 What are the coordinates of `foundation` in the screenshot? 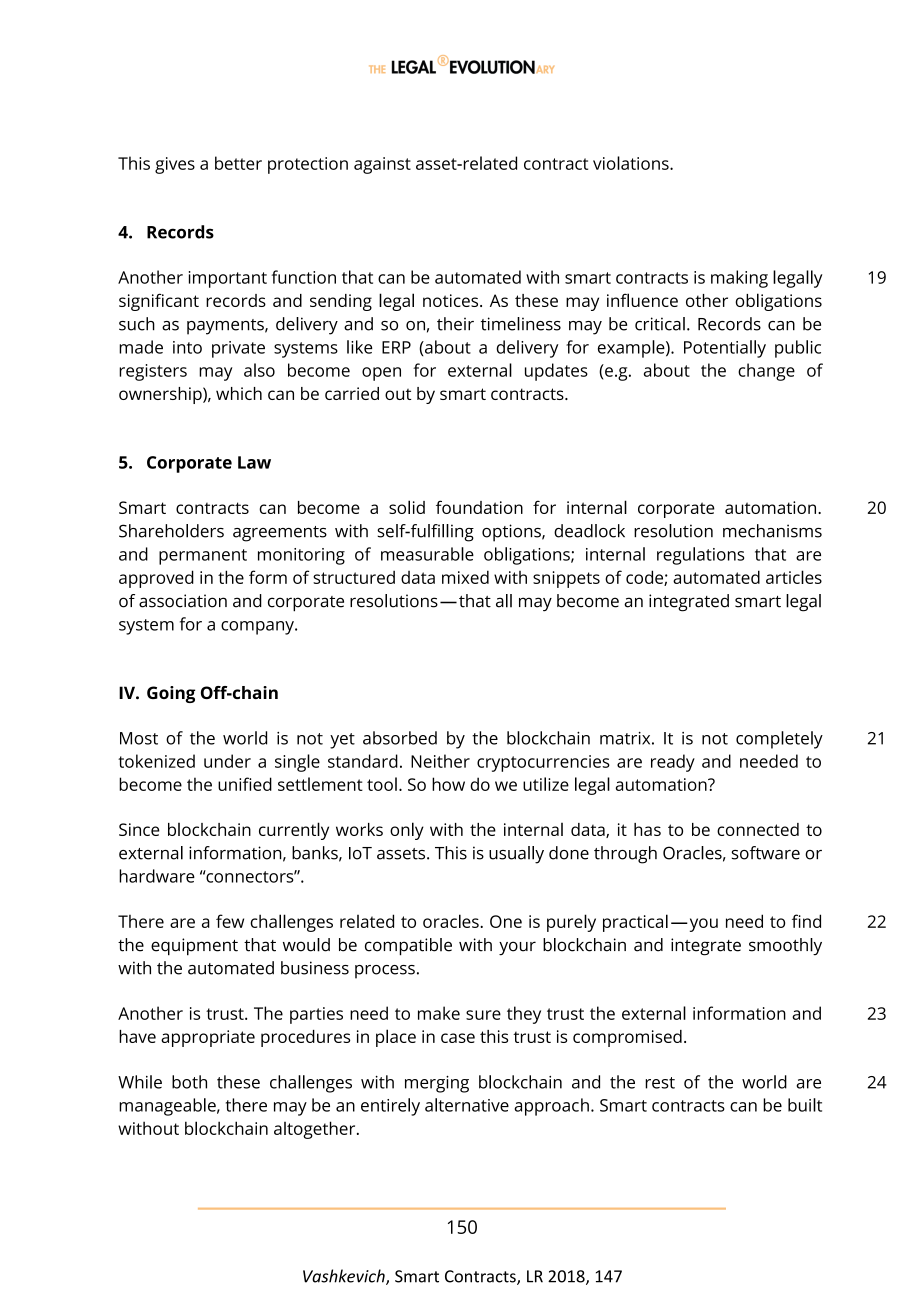 It's located at (479, 507).
